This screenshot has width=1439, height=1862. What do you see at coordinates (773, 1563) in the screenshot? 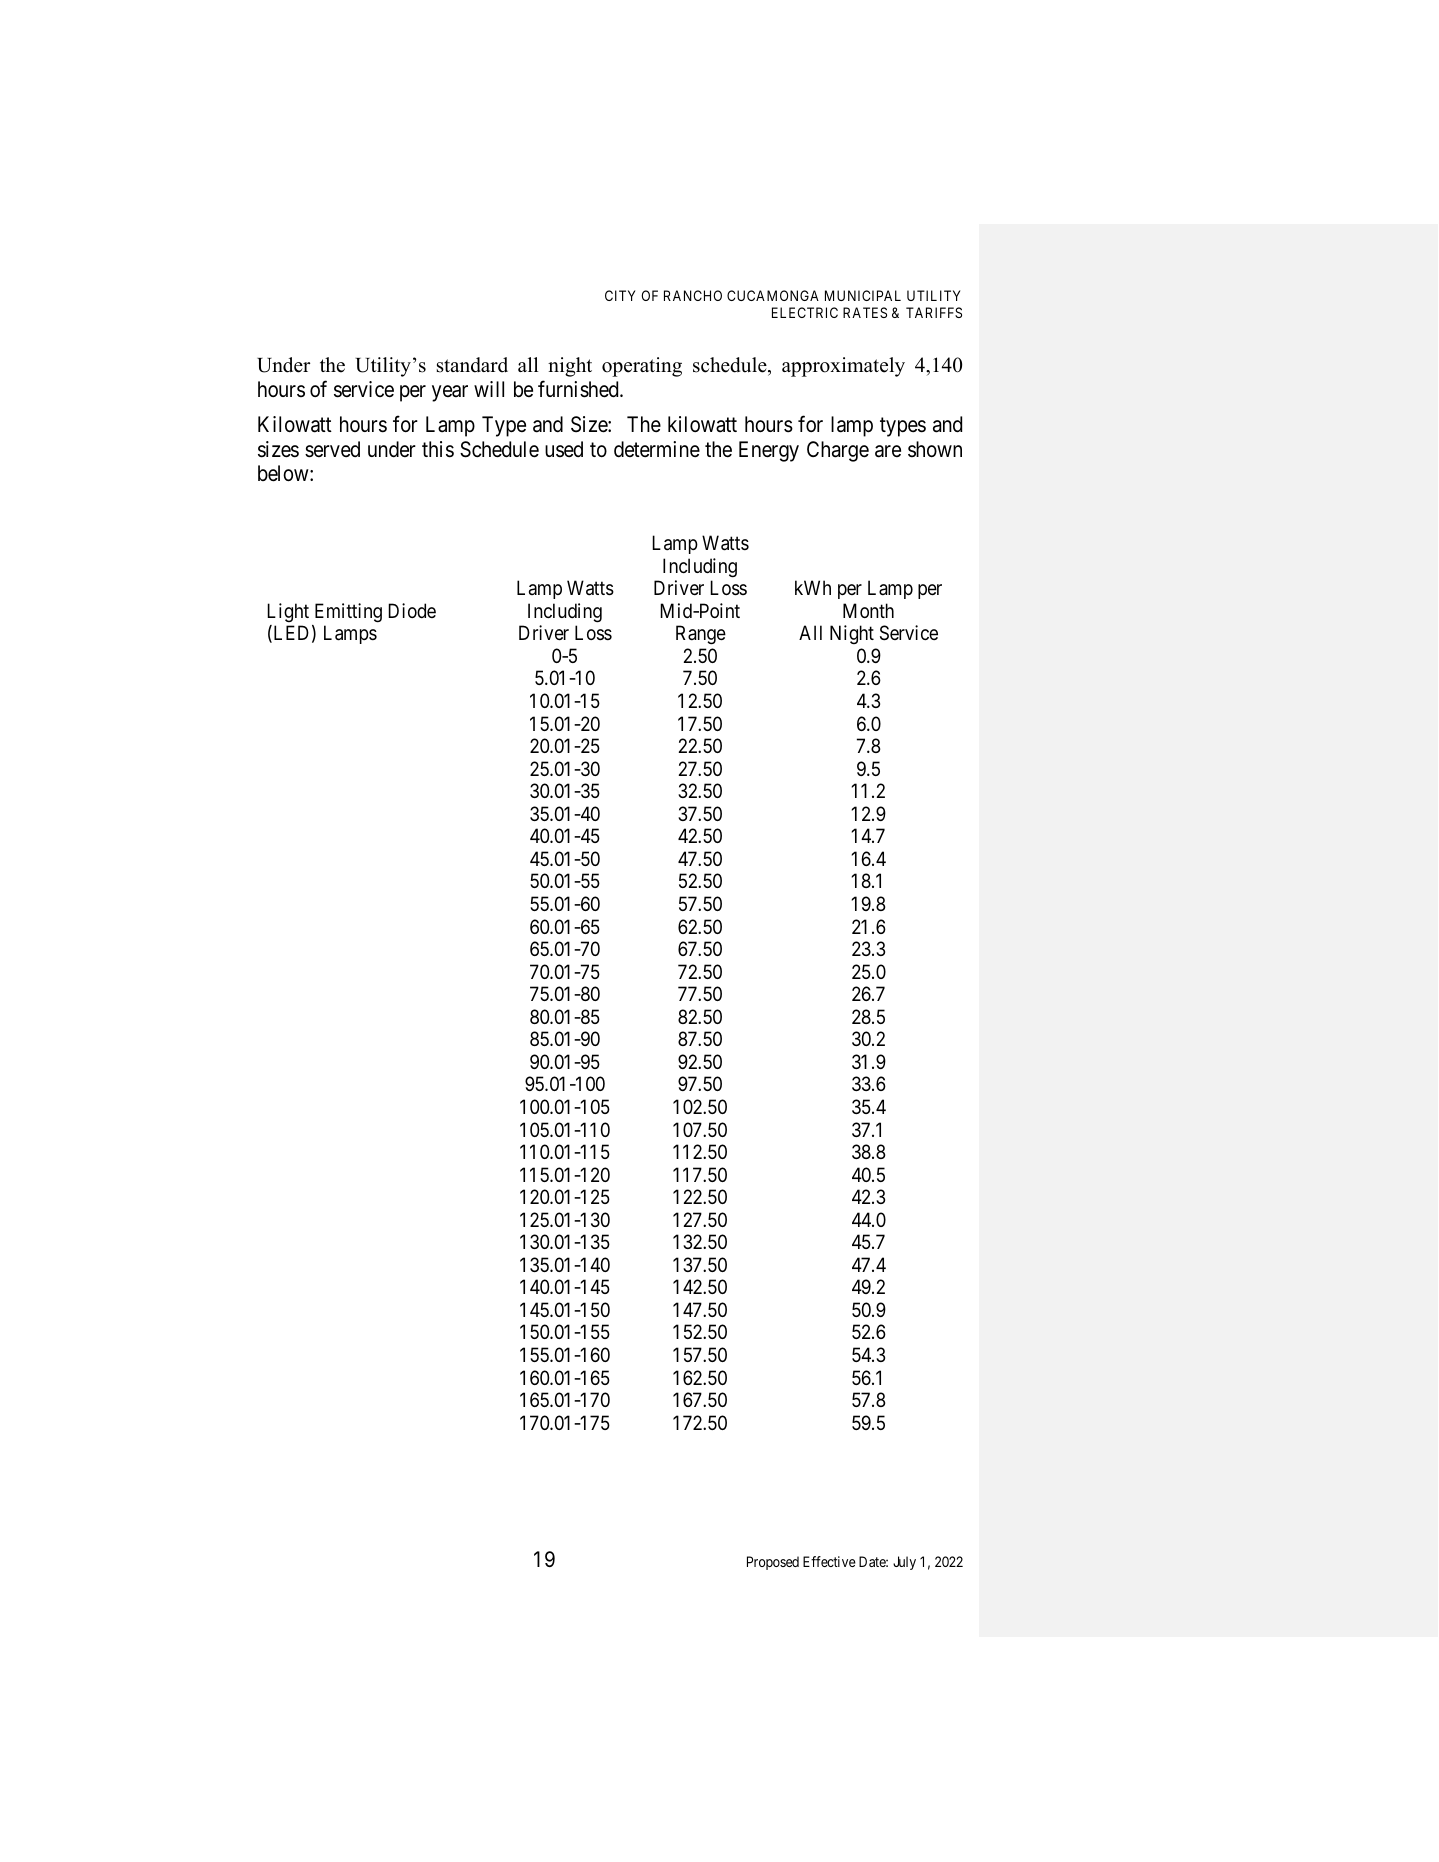
I see `Proposed` at bounding box center [773, 1563].
